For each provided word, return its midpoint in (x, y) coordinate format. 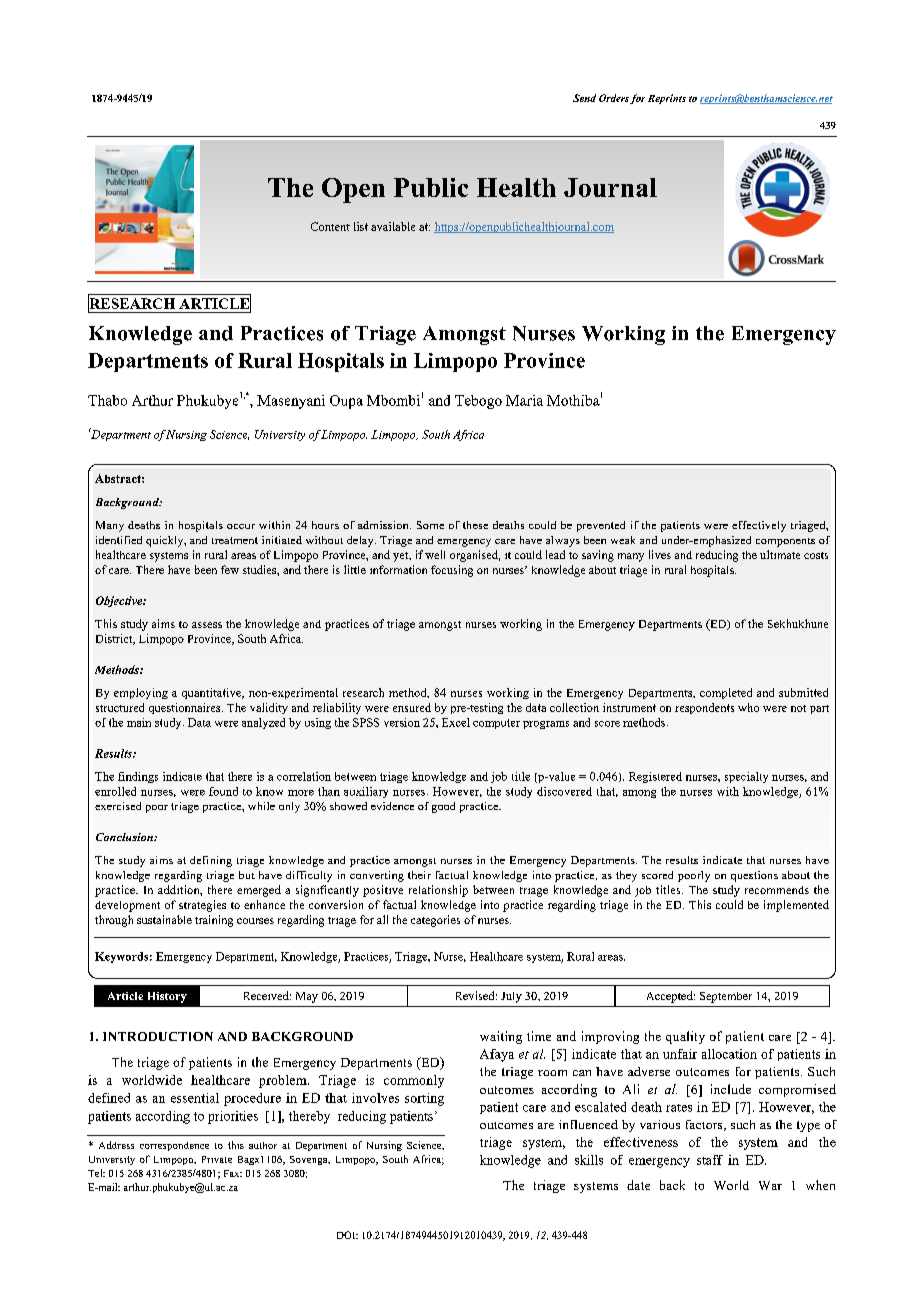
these (475, 525)
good (443, 807)
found (223, 791)
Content (330, 226)
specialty (746, 777)
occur (241, 526)
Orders (614, 98)
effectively (759, 526)
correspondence (174, 1146)
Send (584, 98)
